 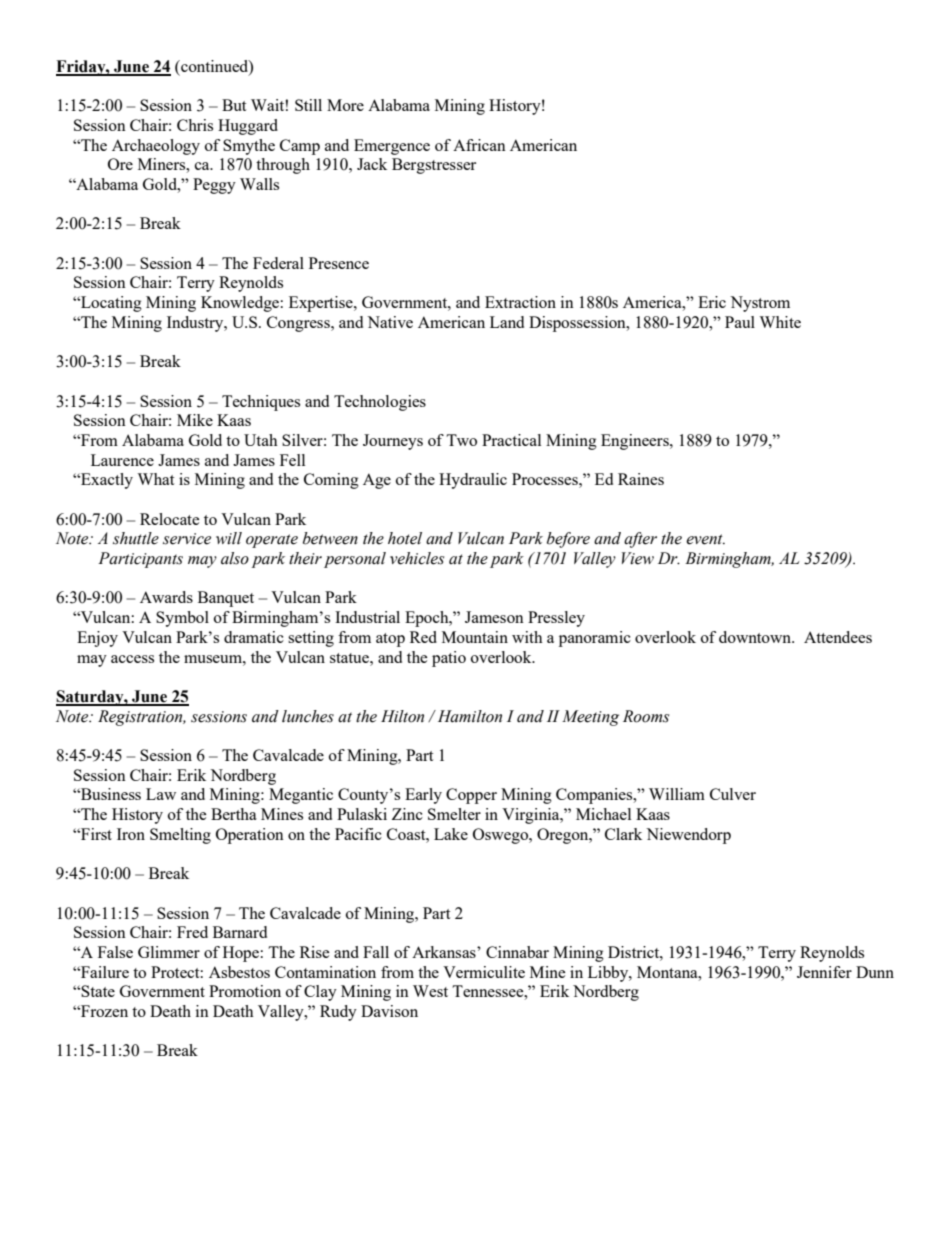 I want to click on service, so click(x=187, y=539).
